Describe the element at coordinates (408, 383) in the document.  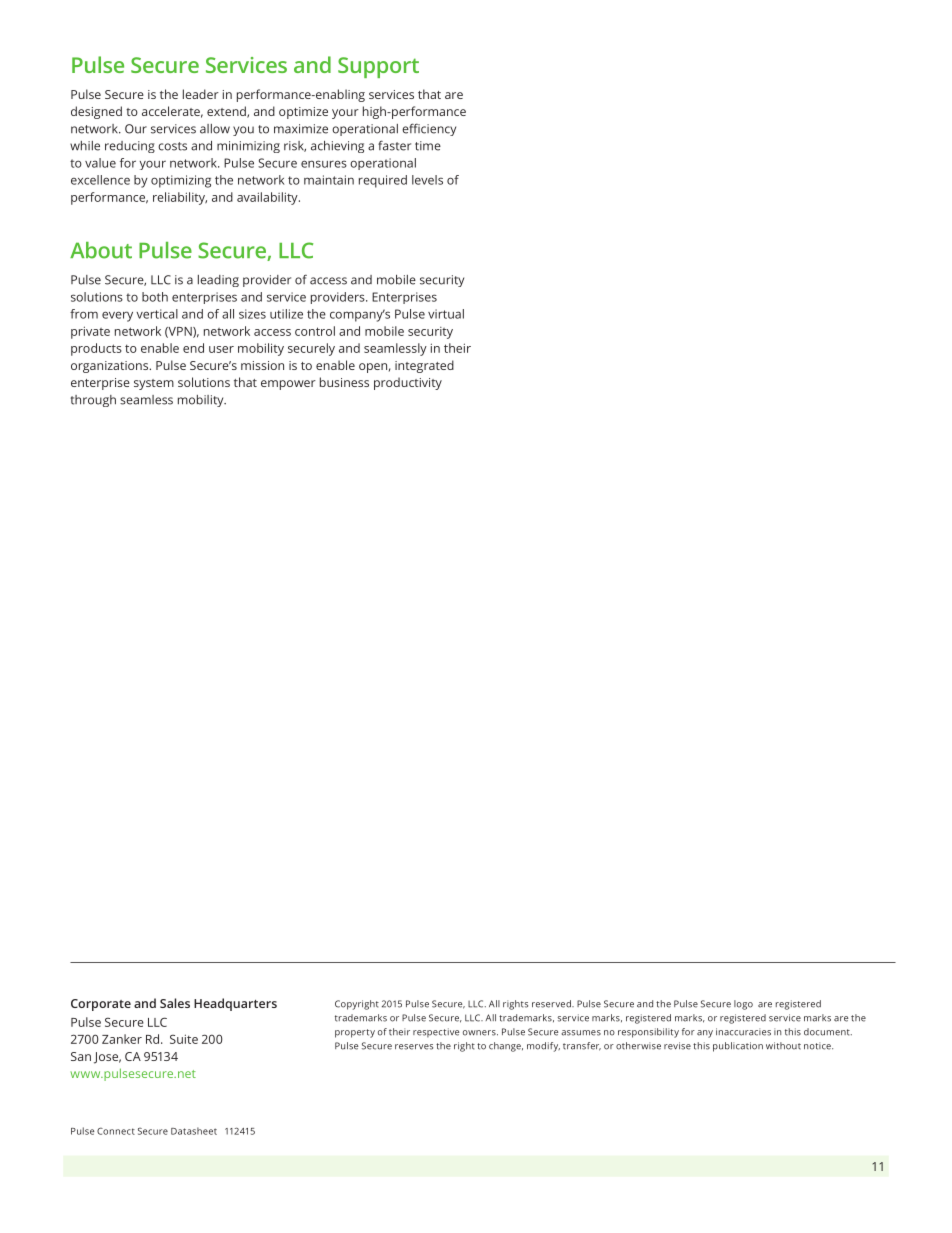
I see `productivity` at that location.
